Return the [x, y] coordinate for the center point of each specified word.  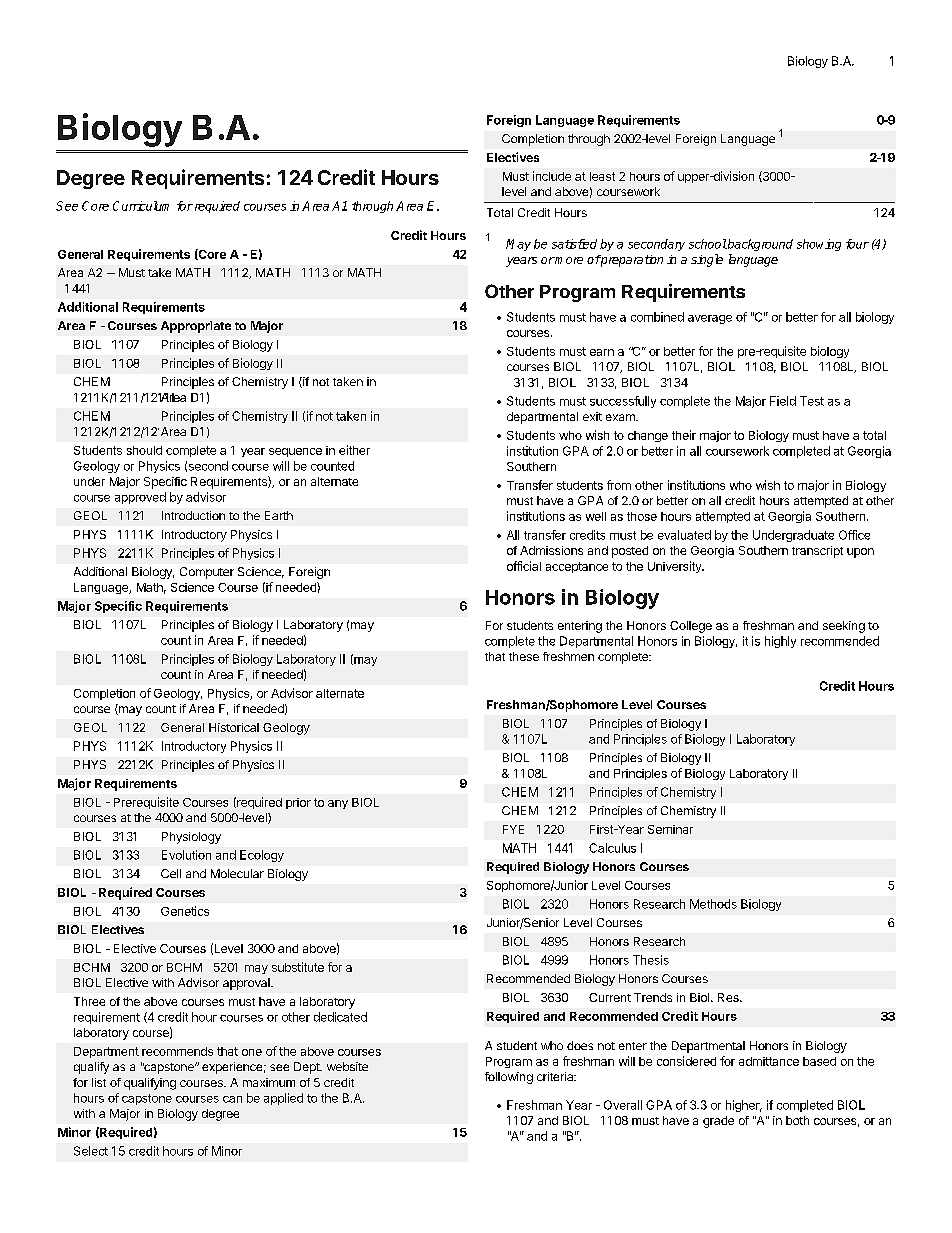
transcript [817, 552]
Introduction [193, 515]
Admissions [551, 550]
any [338, 804]
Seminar [670, 829]
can [232, 1099]
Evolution [186, 855]
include [552, 176]
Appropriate [196, 327]
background [759, 245]
